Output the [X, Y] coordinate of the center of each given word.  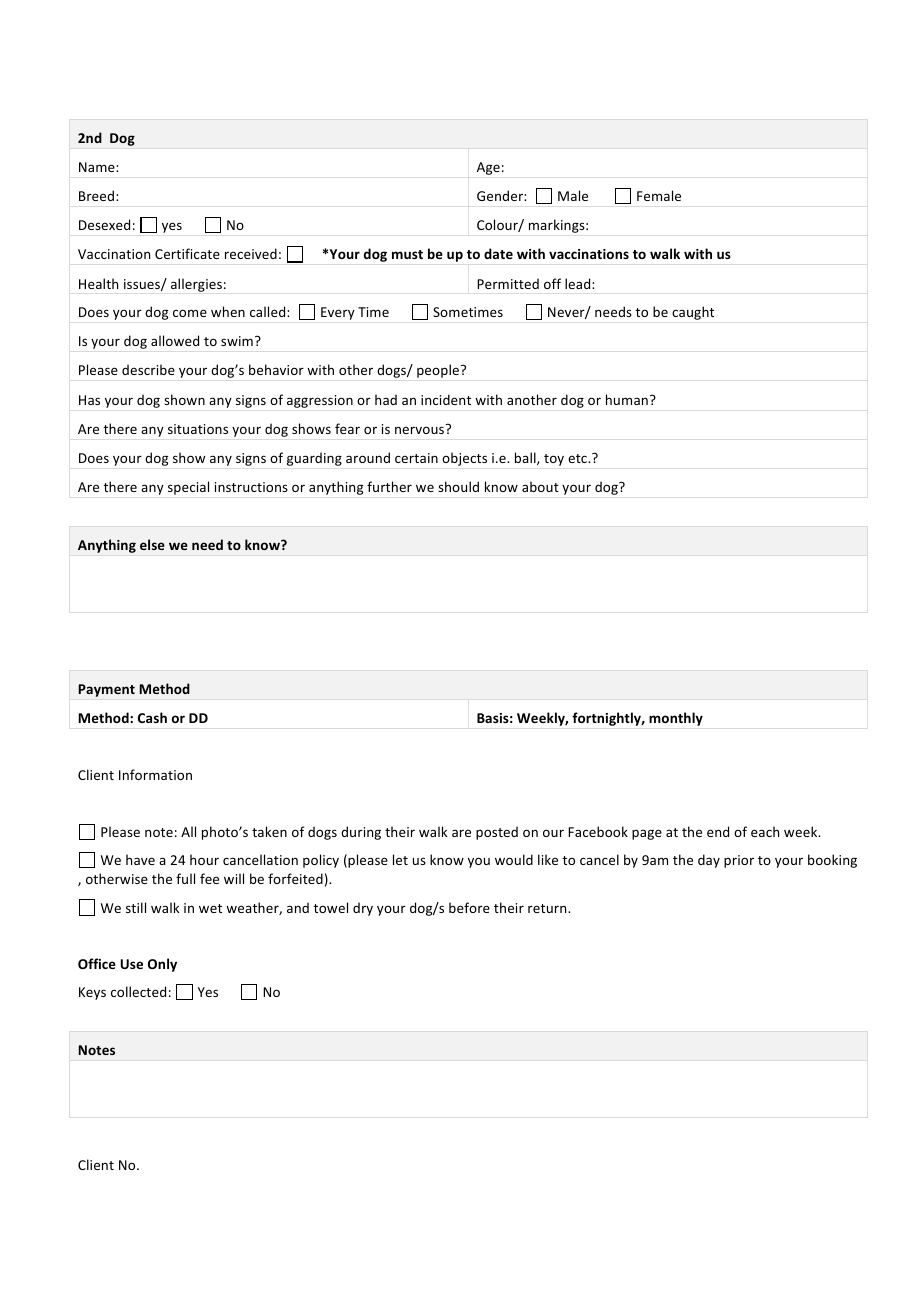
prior [739, 861]
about [540, 486]
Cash [152, 717]
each [765, 831]
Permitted [508, 283]
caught [693, 313]
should [458, 486]
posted [497, 833]
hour [204, 859]
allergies [196, 285]
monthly [676, 719]
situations [198, 429]
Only [162, 965]
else [152, 544]
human [627, 399]
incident [446, 399]
